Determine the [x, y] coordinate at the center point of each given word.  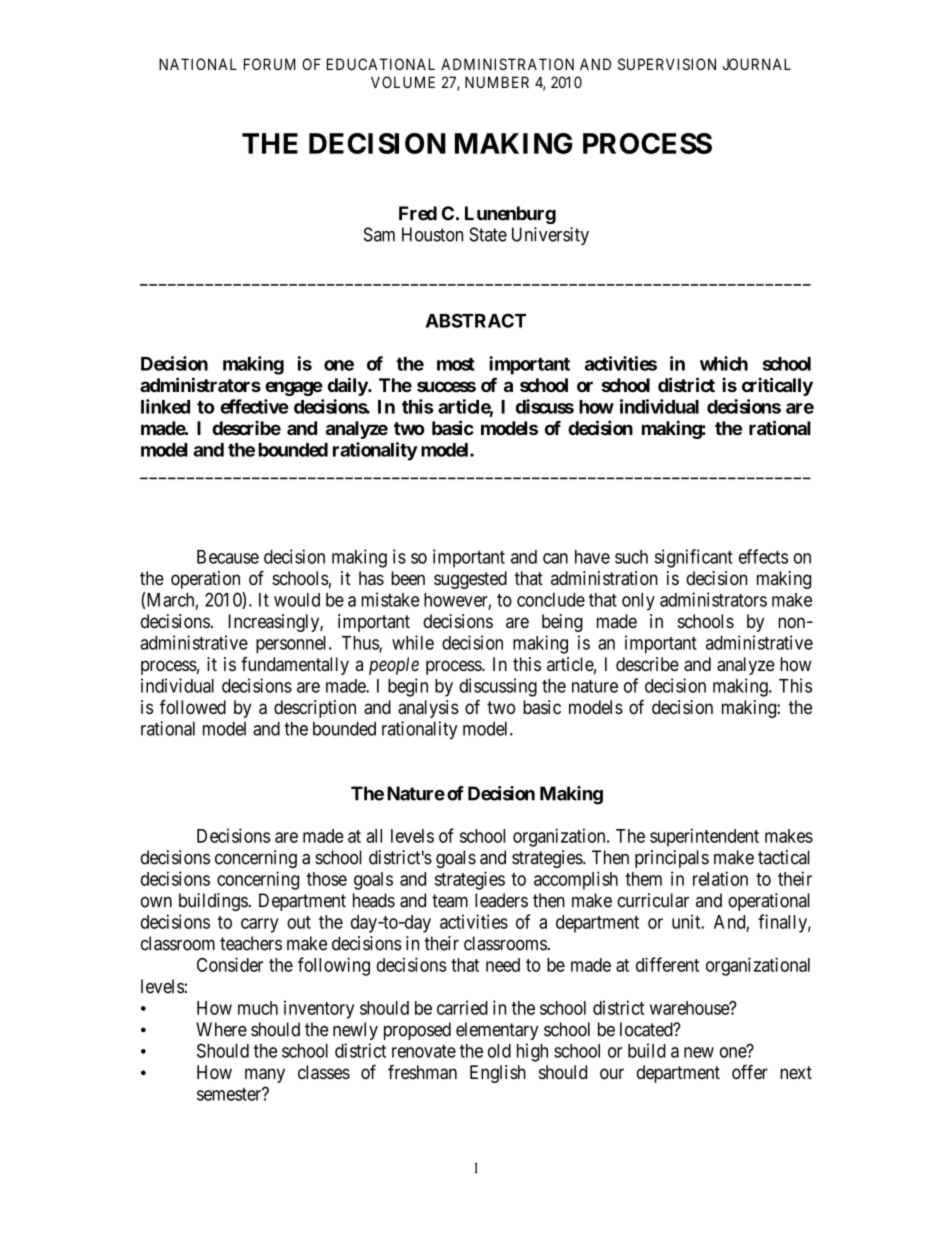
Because [228, 557]
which [724, 363]
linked [165, 406]
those [327, 879]
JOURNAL [757, 64]
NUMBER [497, 82]
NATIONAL [198, 64]
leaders [501, 900]
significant [694, 558]
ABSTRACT [476, 320]
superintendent [704, 837]
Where [221, 1029]
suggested [470, 580]
